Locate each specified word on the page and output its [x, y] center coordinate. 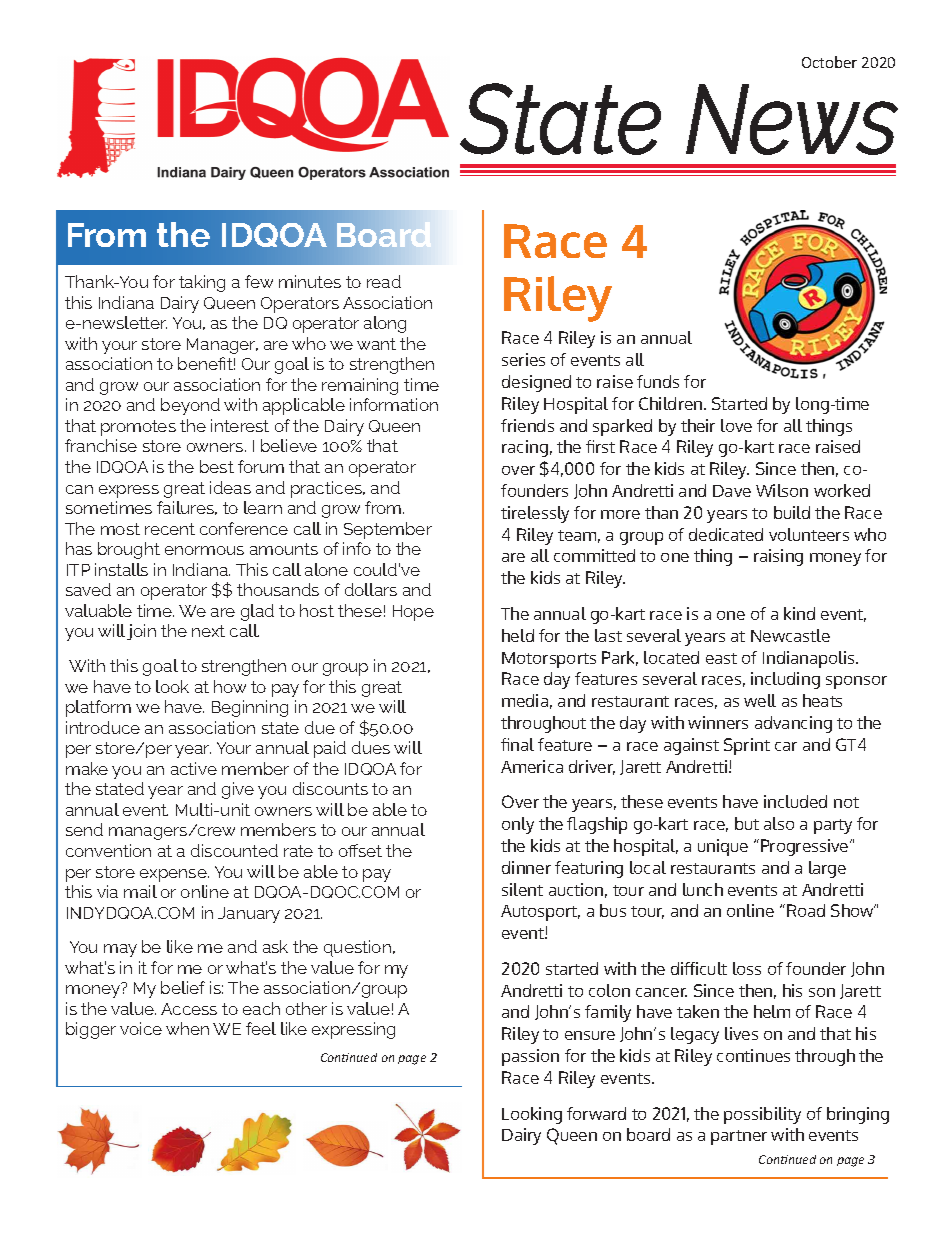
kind [799, 613]
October [829, 62]
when [187, 1028]
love [736, 425]
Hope [413, 613]
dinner [526, 867]
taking [202, 283]
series [523, 359]
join [141, 632]
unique [723, 847]
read [384, 281]
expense [174, 875]
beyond [190, 406]
